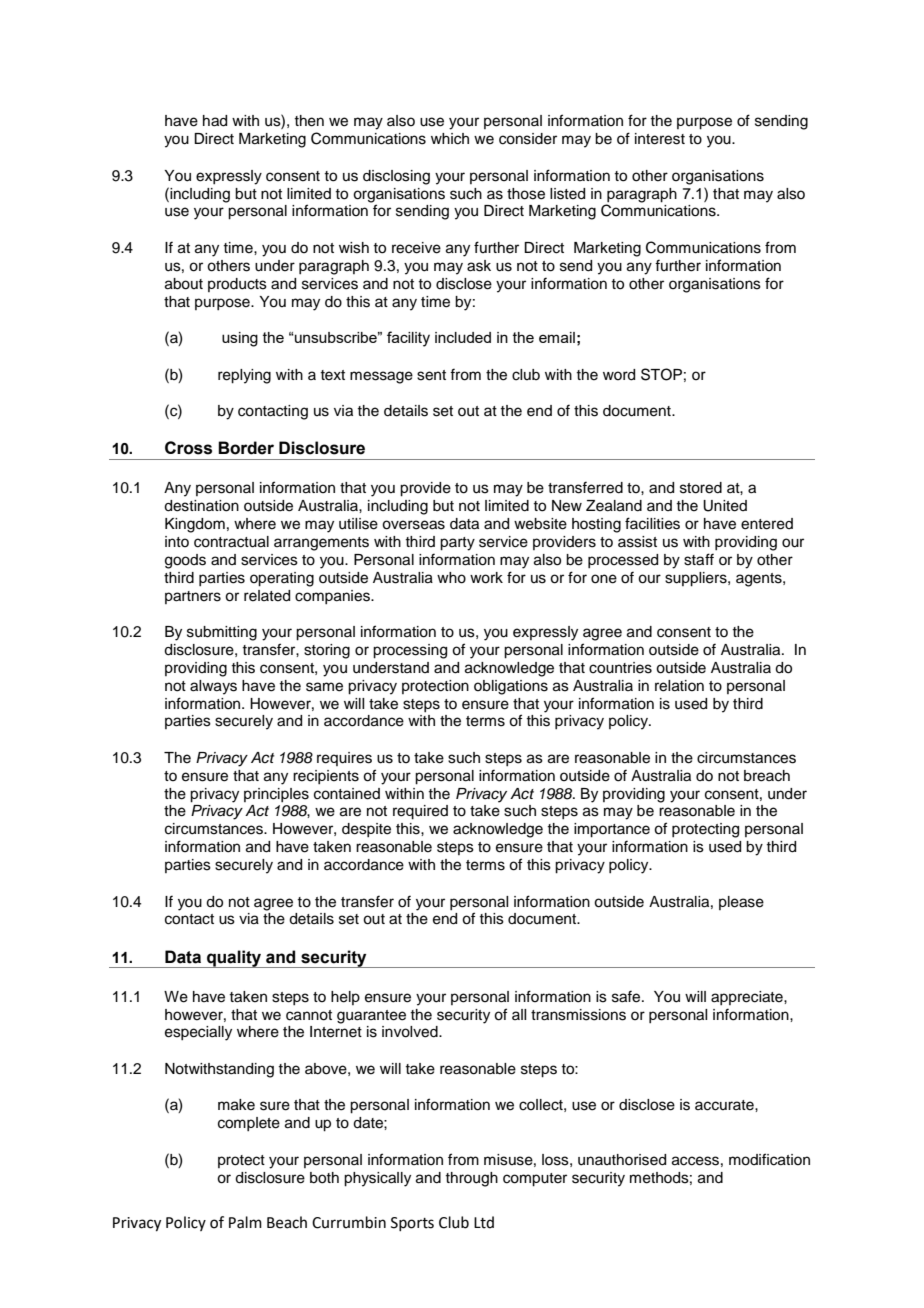 The width and height of the screenshot is (924, 1308). What do you see at coordinates (701, 488) in the screenshot?
I see `stored` at bounding box center [701, 488].
